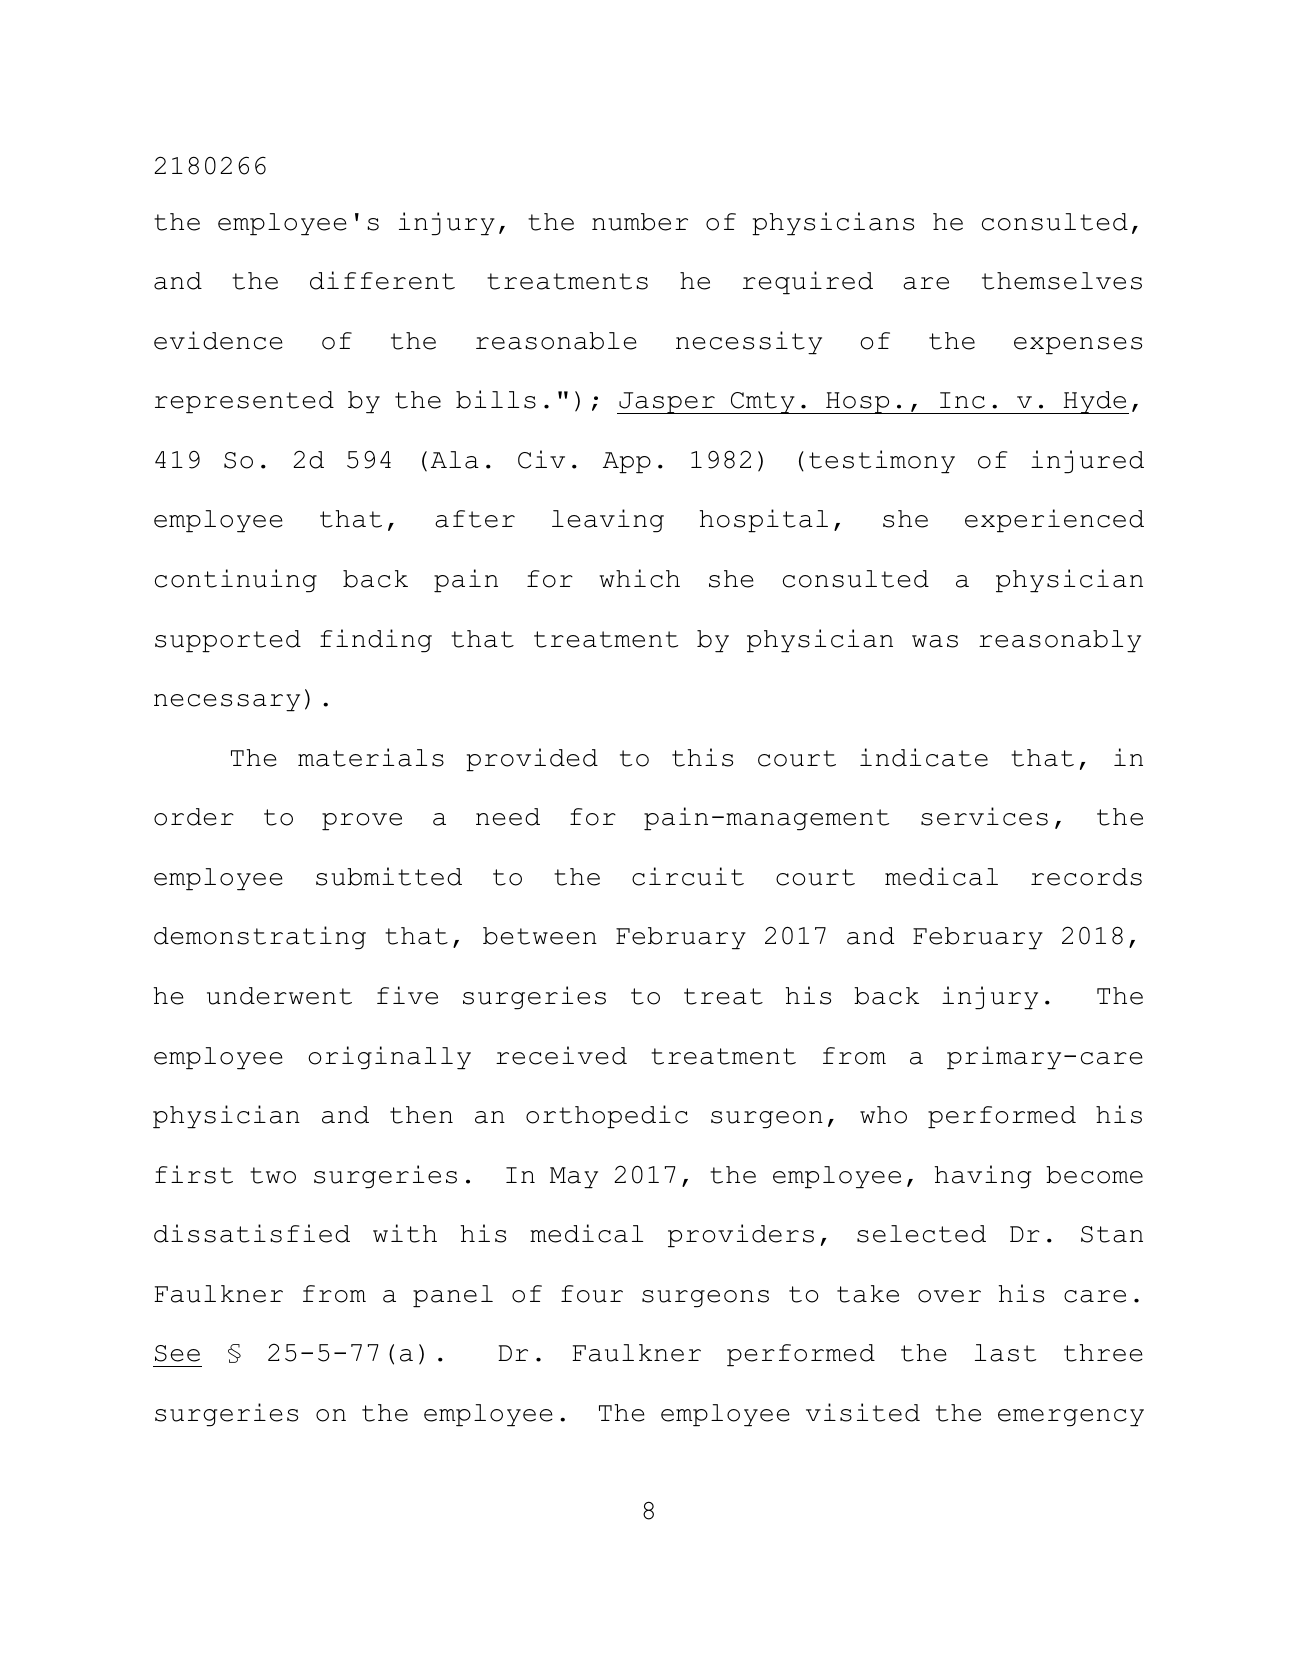  Describe the element at coordinates (273, 1175) in the screenshot. I see `two` at that location.
